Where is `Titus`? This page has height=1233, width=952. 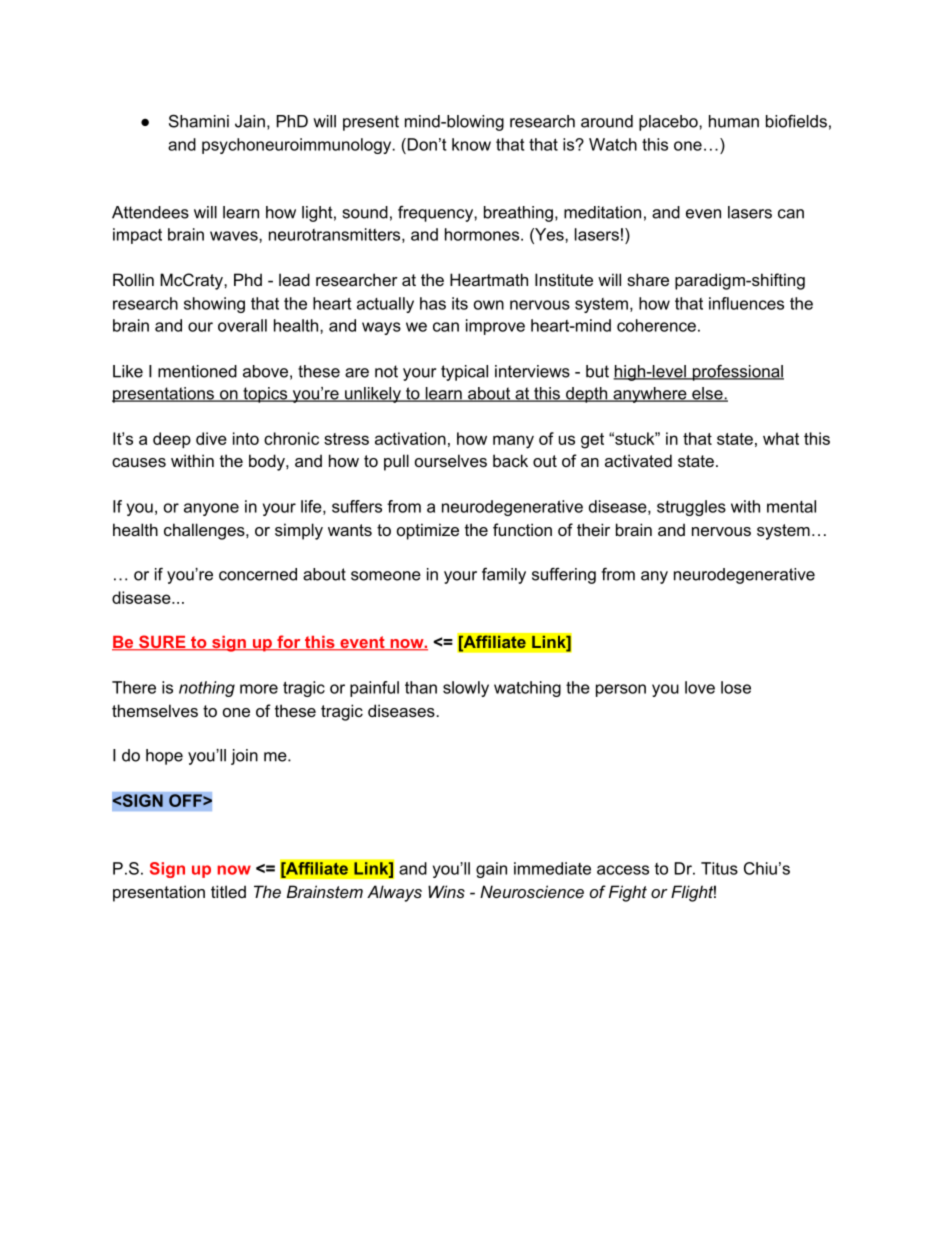 Titus is located at coordinates (719, 868).
